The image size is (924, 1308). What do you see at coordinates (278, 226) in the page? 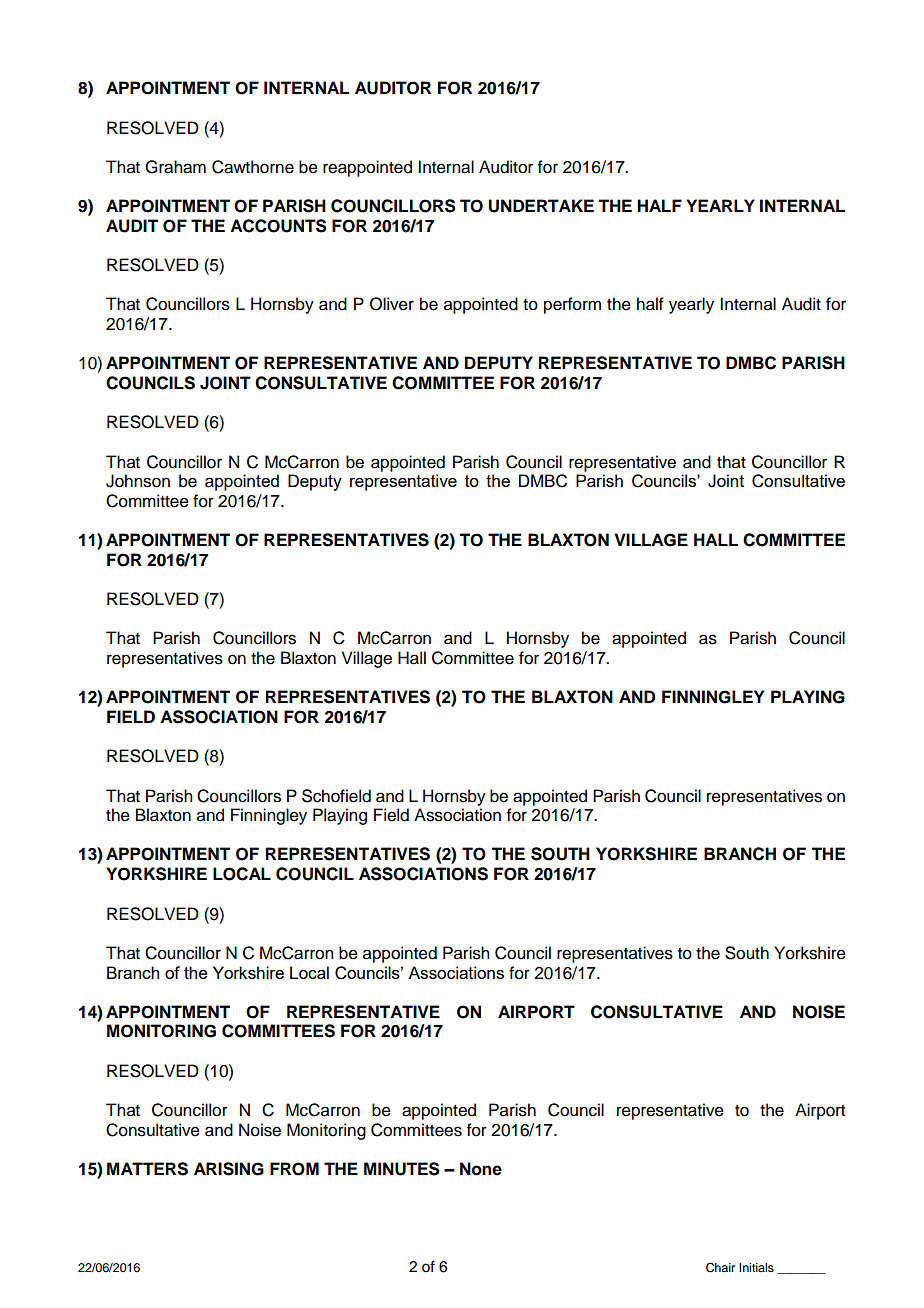
I see `ACCOUNTS` at bounding box center [278, 226].
